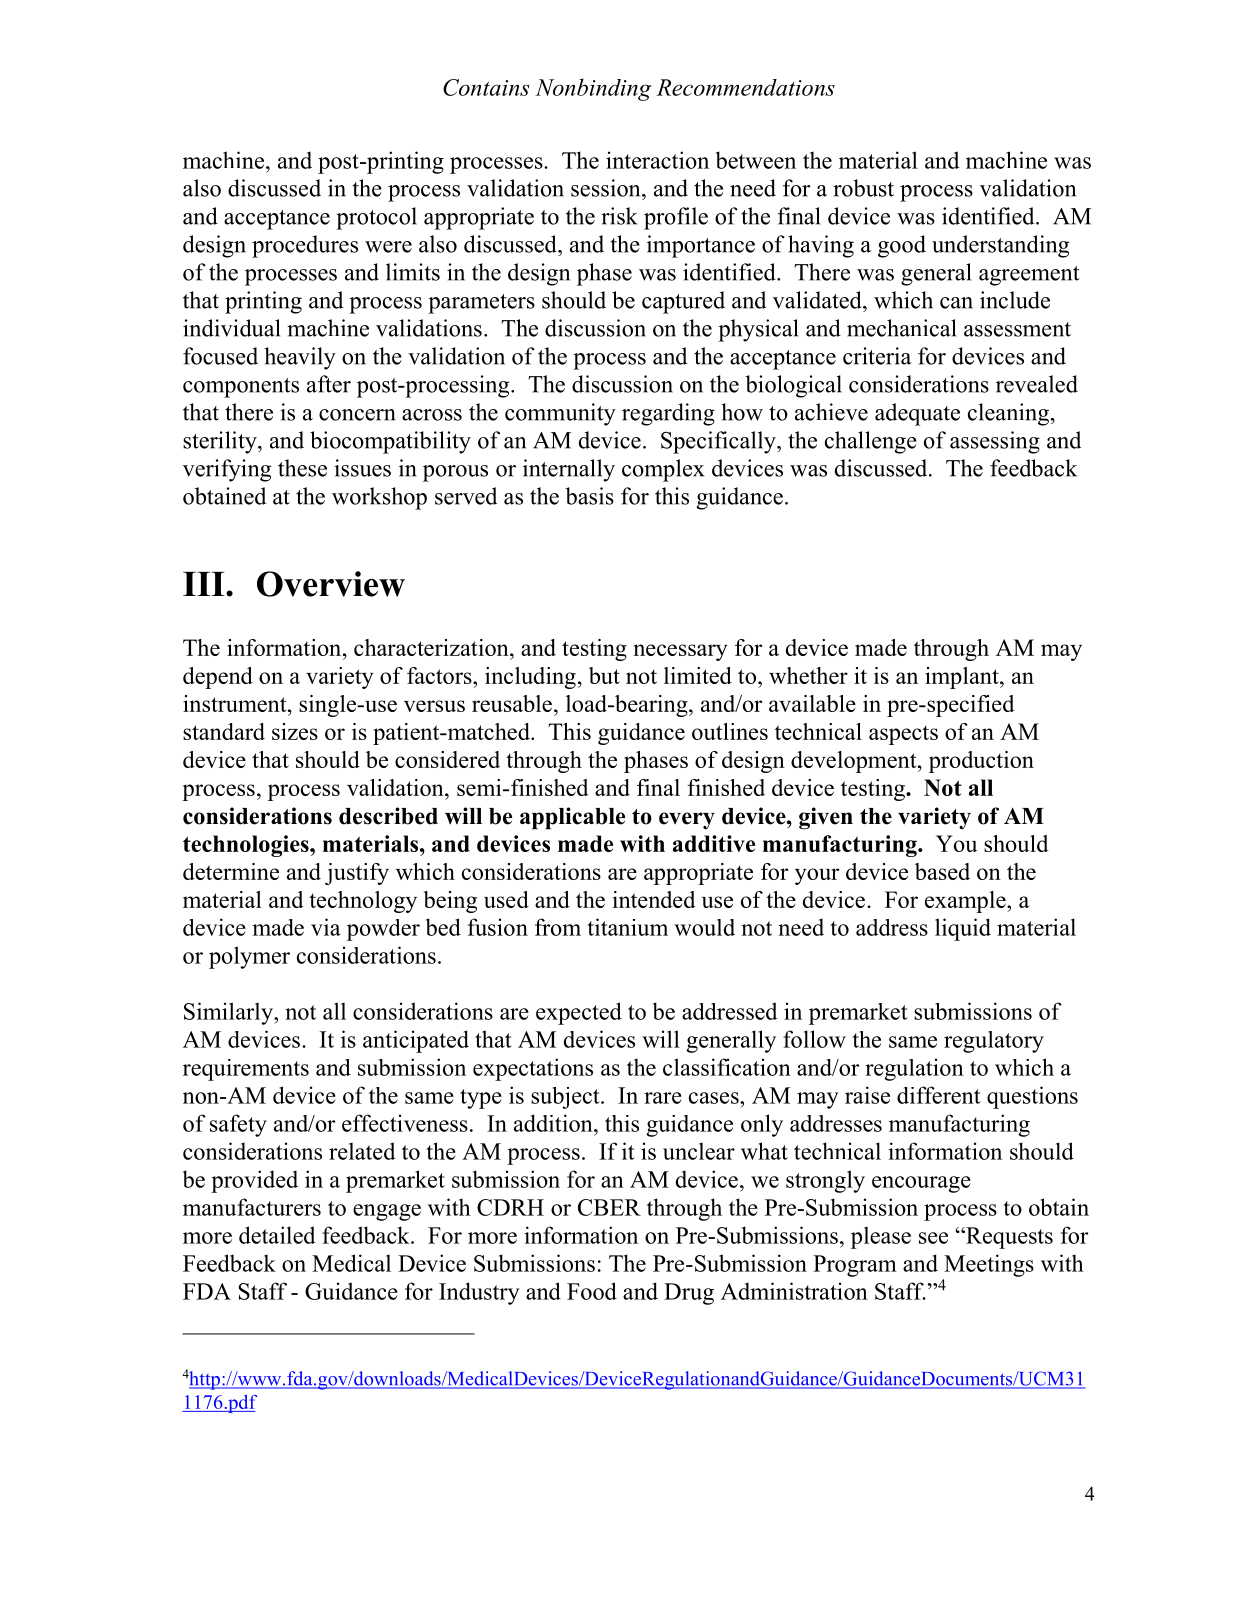 The image size is (1239, 1606). Describe the element at coordinates (592, 1291) in the image. I see `Food` at that location.
